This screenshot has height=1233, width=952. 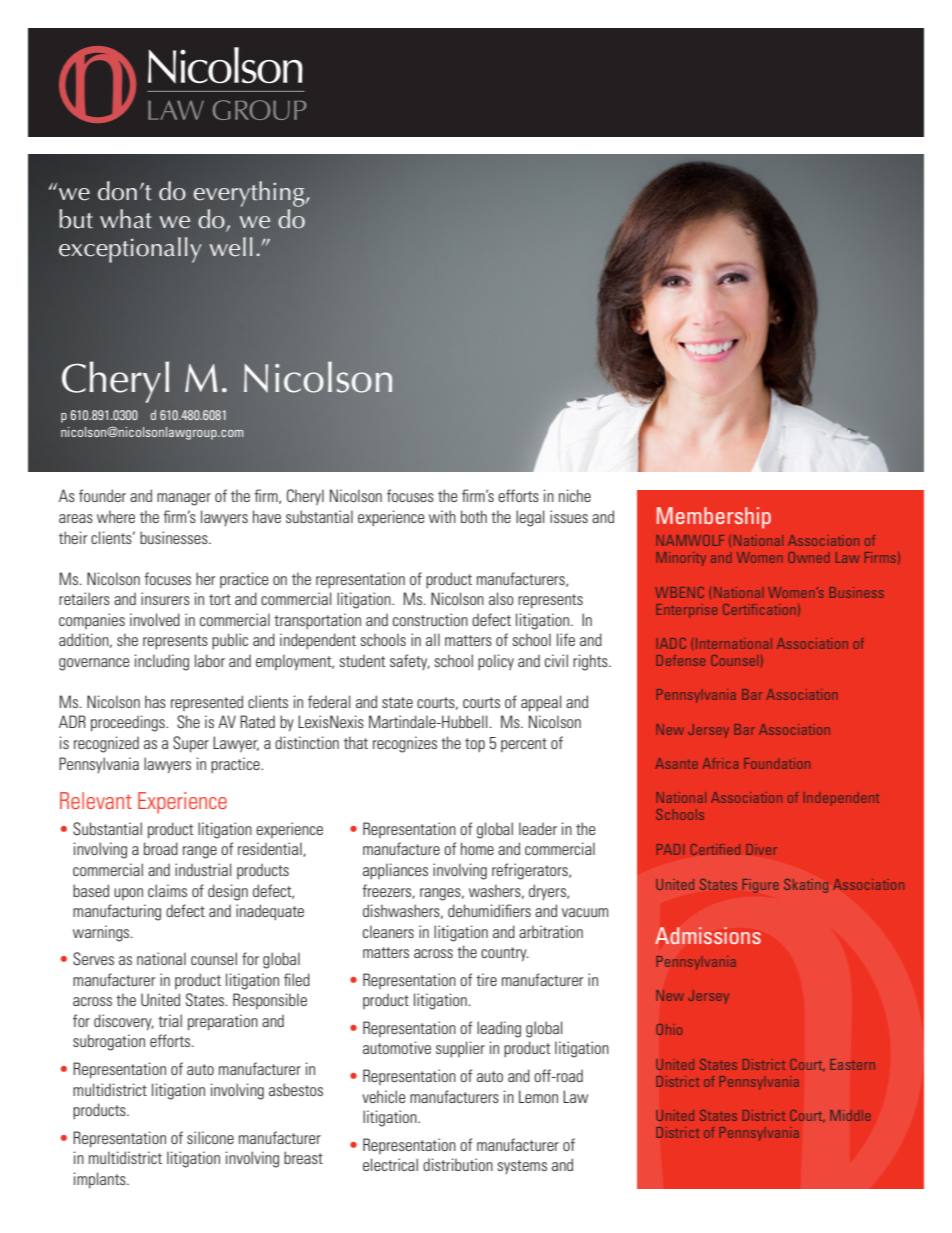 What do you see at coordinates (458, 1164) in the screenshot?
I see `distribution` at bounding box center [458, 1164].
